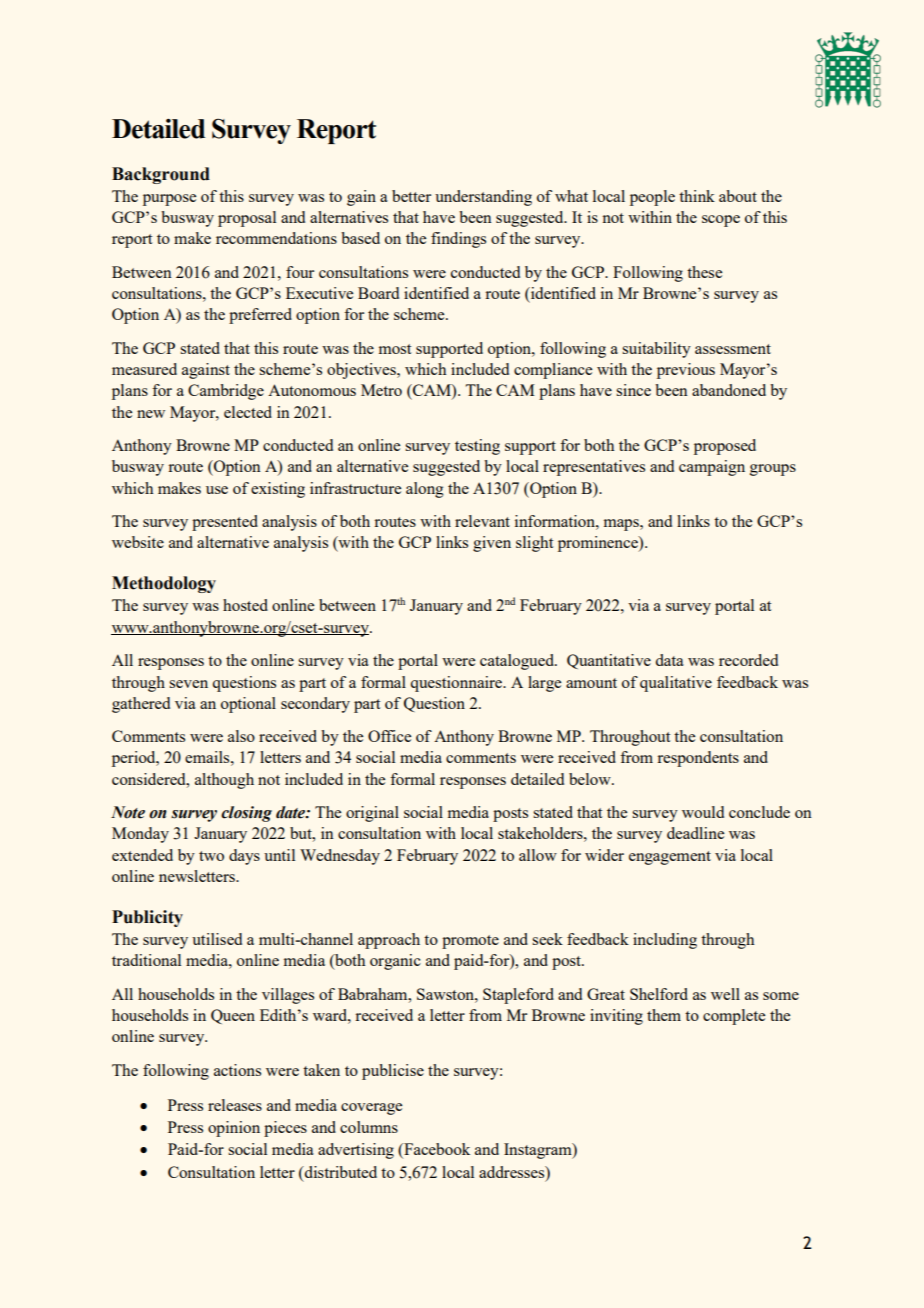  Describe the element at coordinates (697, 196) in the document. I see `think` at that location.
